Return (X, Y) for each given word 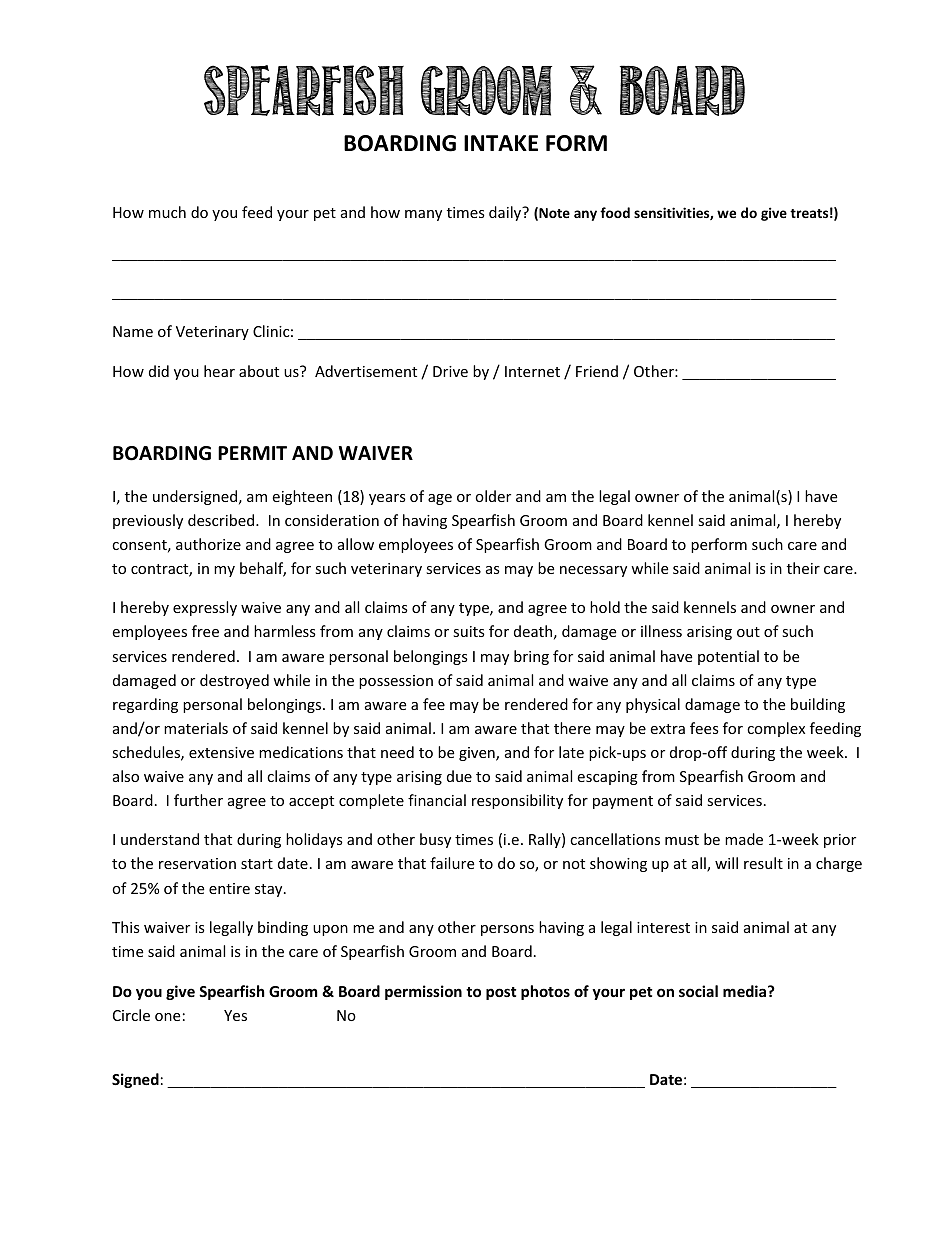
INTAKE (501, 143)
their (803, 568)
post (501, 993)
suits (469, 631)
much (167, 212)
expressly (205, 608)
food (615, 212)
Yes (235, 1015)
